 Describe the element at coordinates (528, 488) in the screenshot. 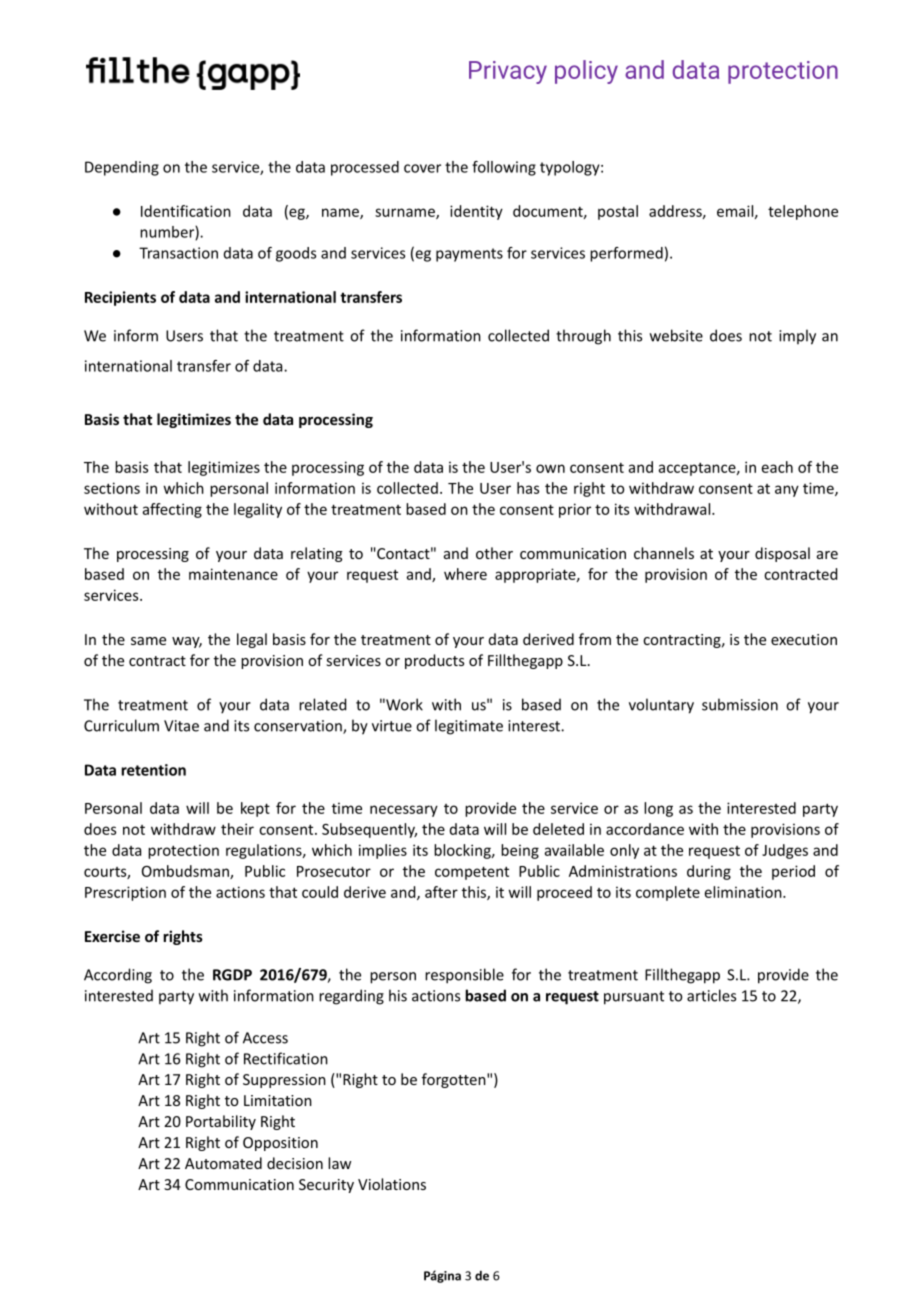

I see `has` at that location.
